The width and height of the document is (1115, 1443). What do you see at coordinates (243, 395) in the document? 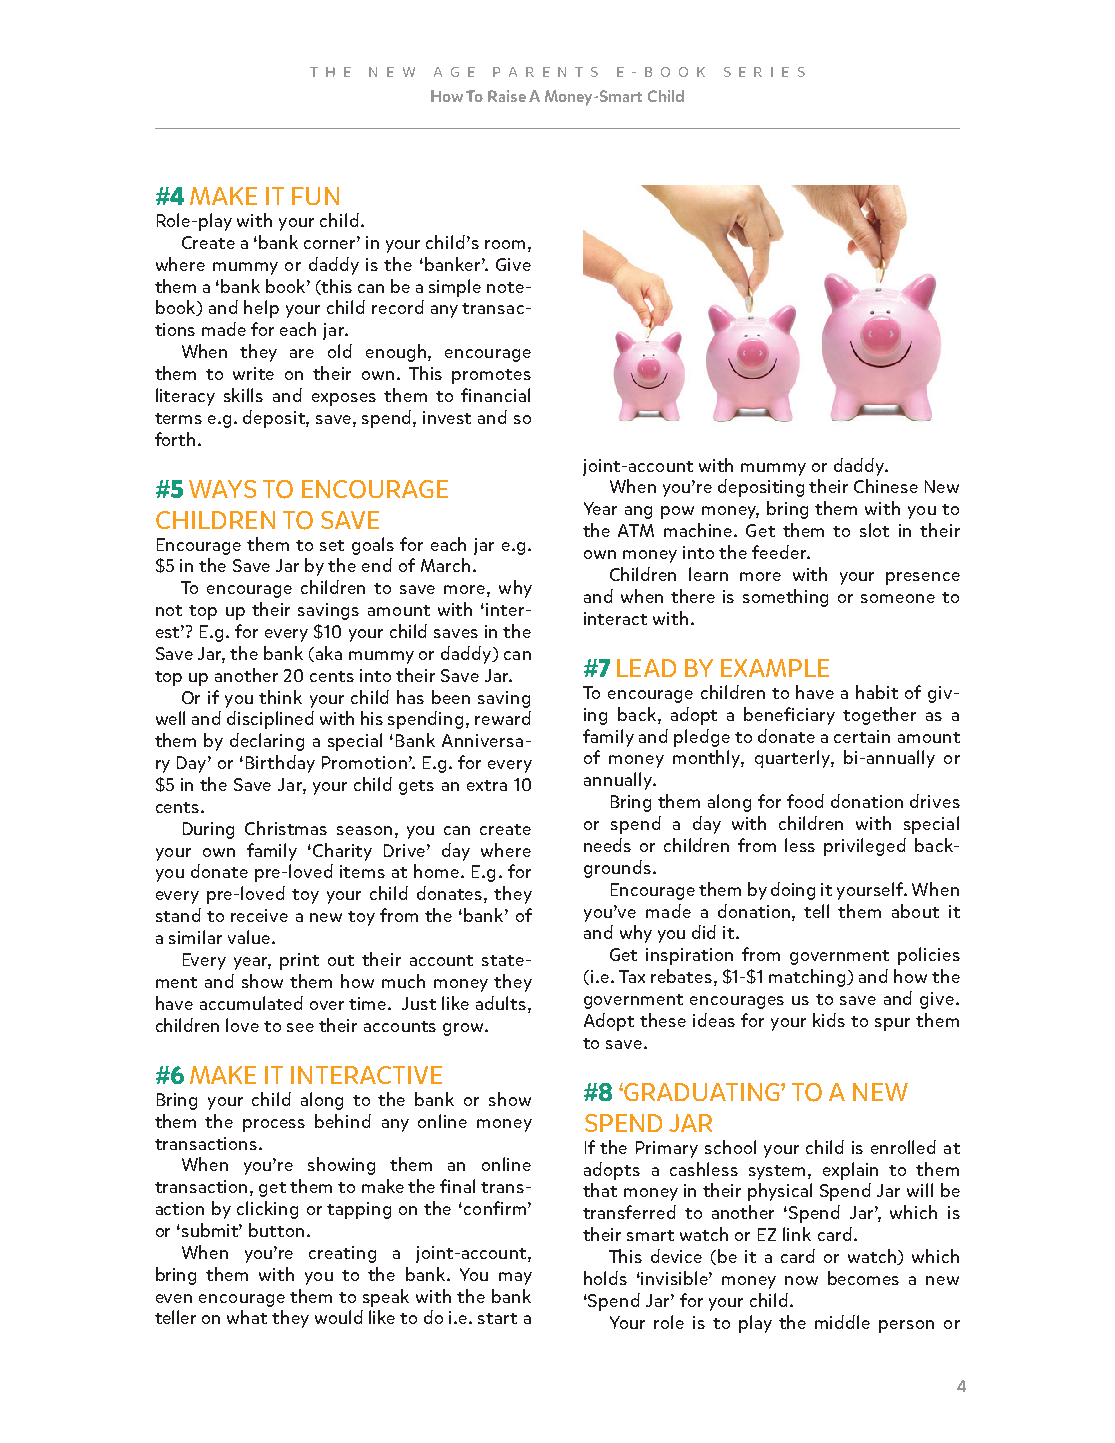
I see `skills` at bounding box center [243, 395].
